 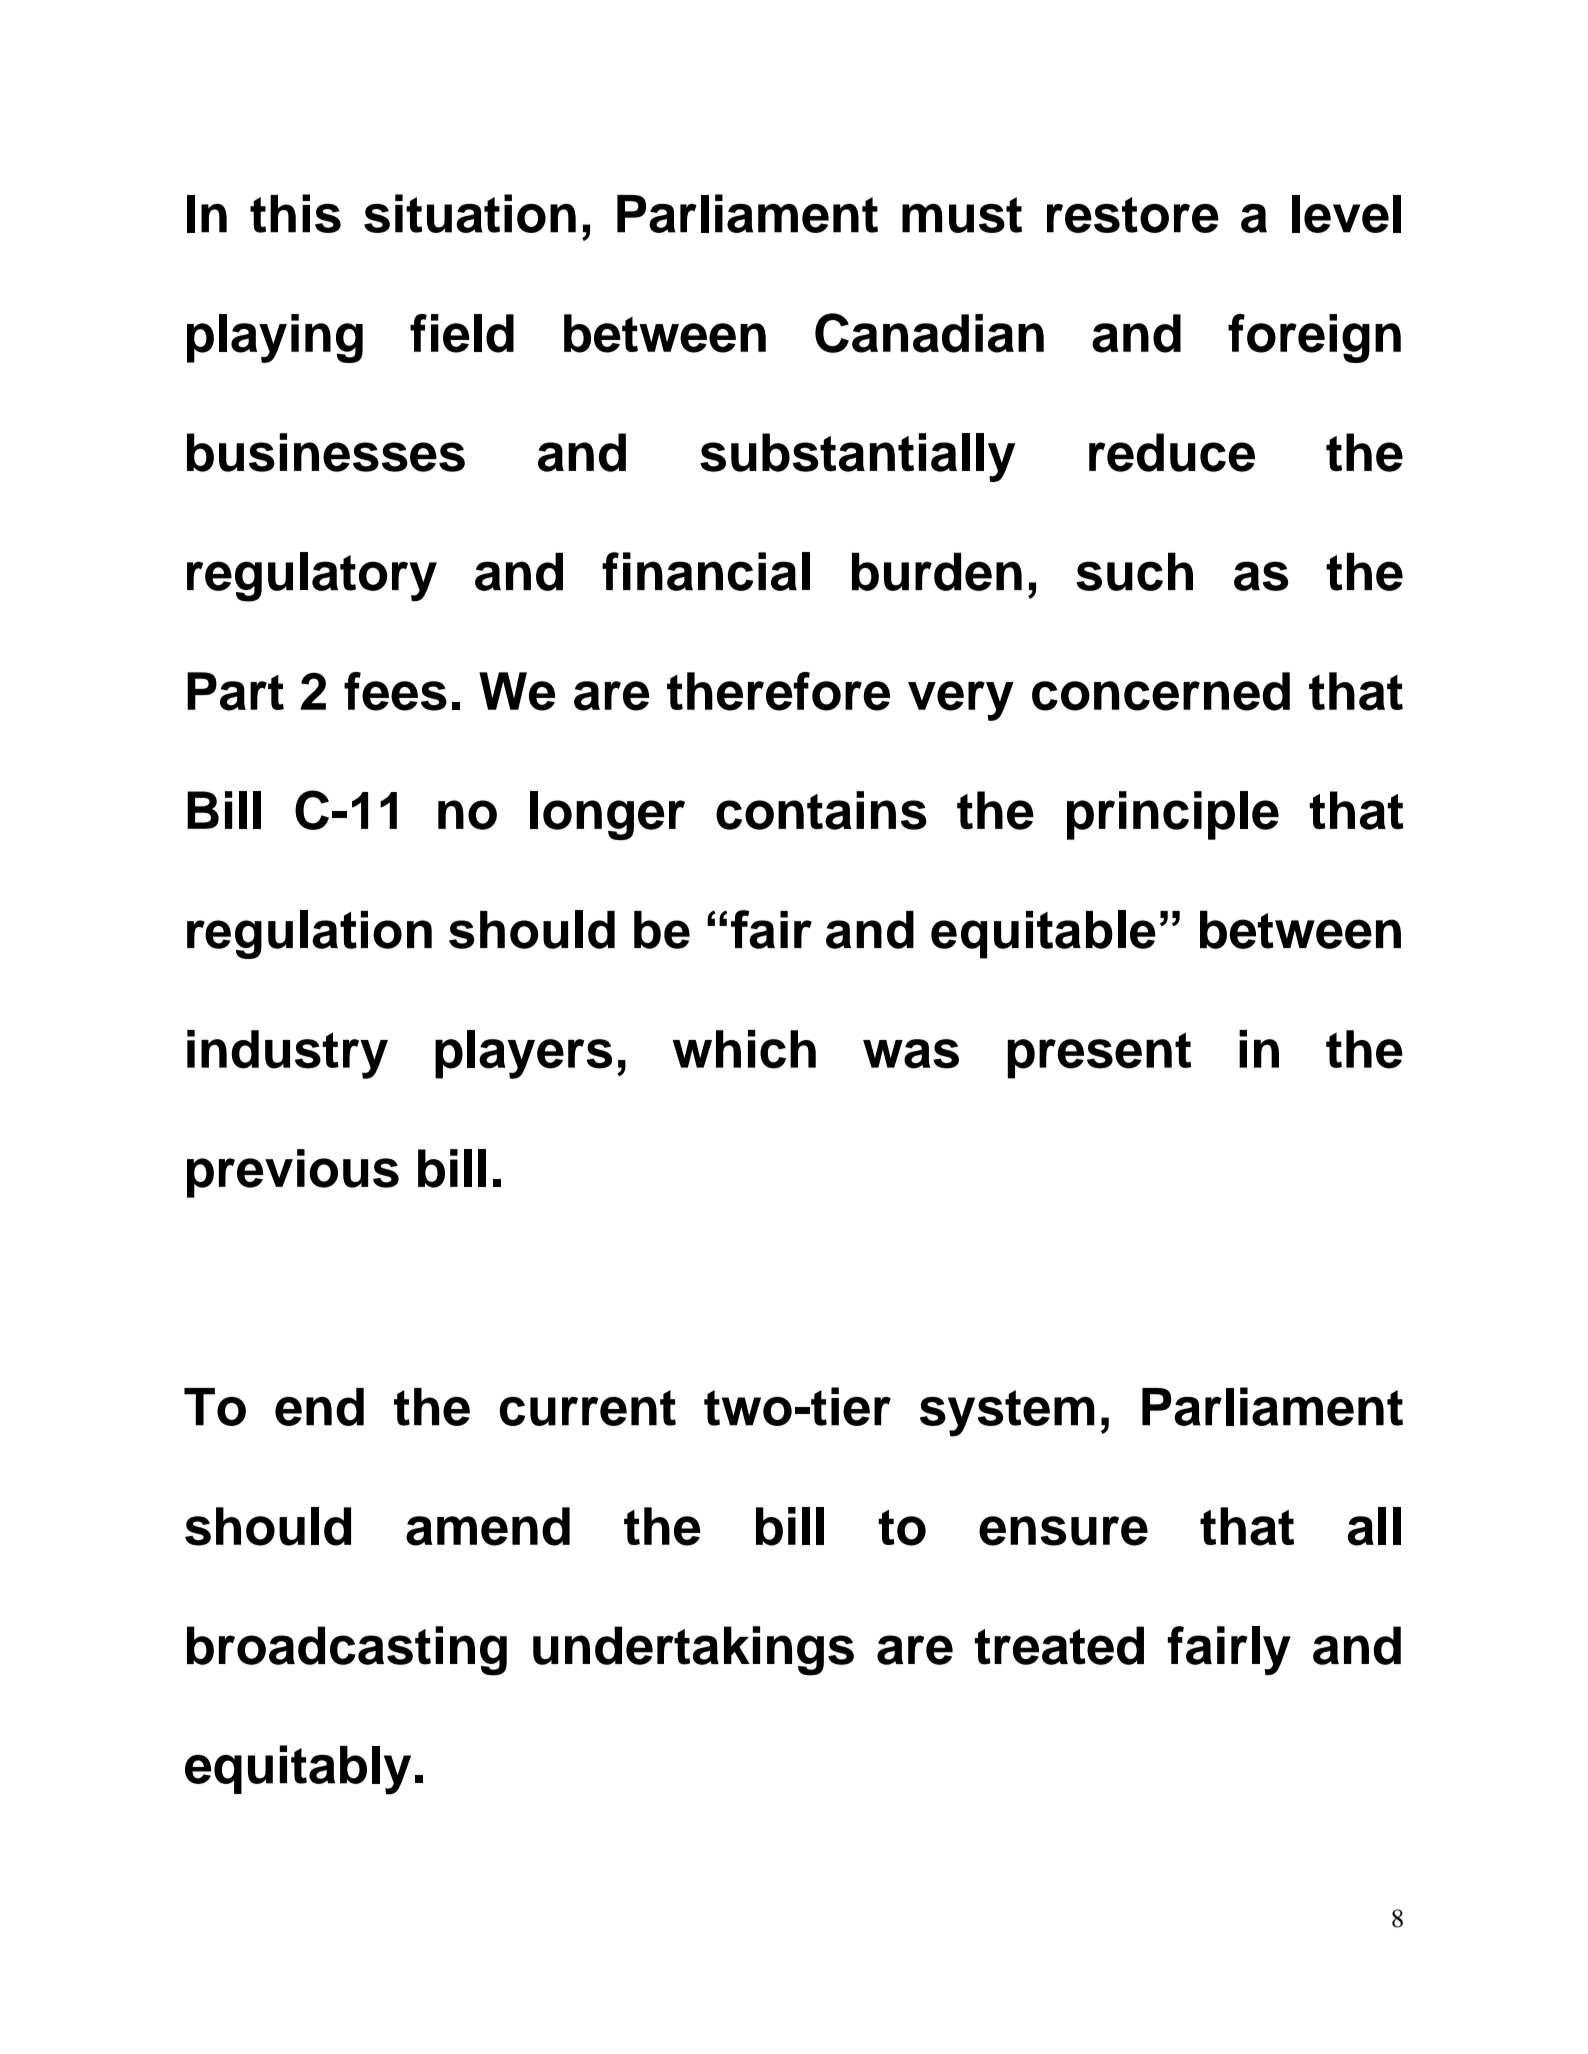 What do you see at coordinates (1007, 1413) in the image?
I see `system` at bounding box center [1007, 1413].
